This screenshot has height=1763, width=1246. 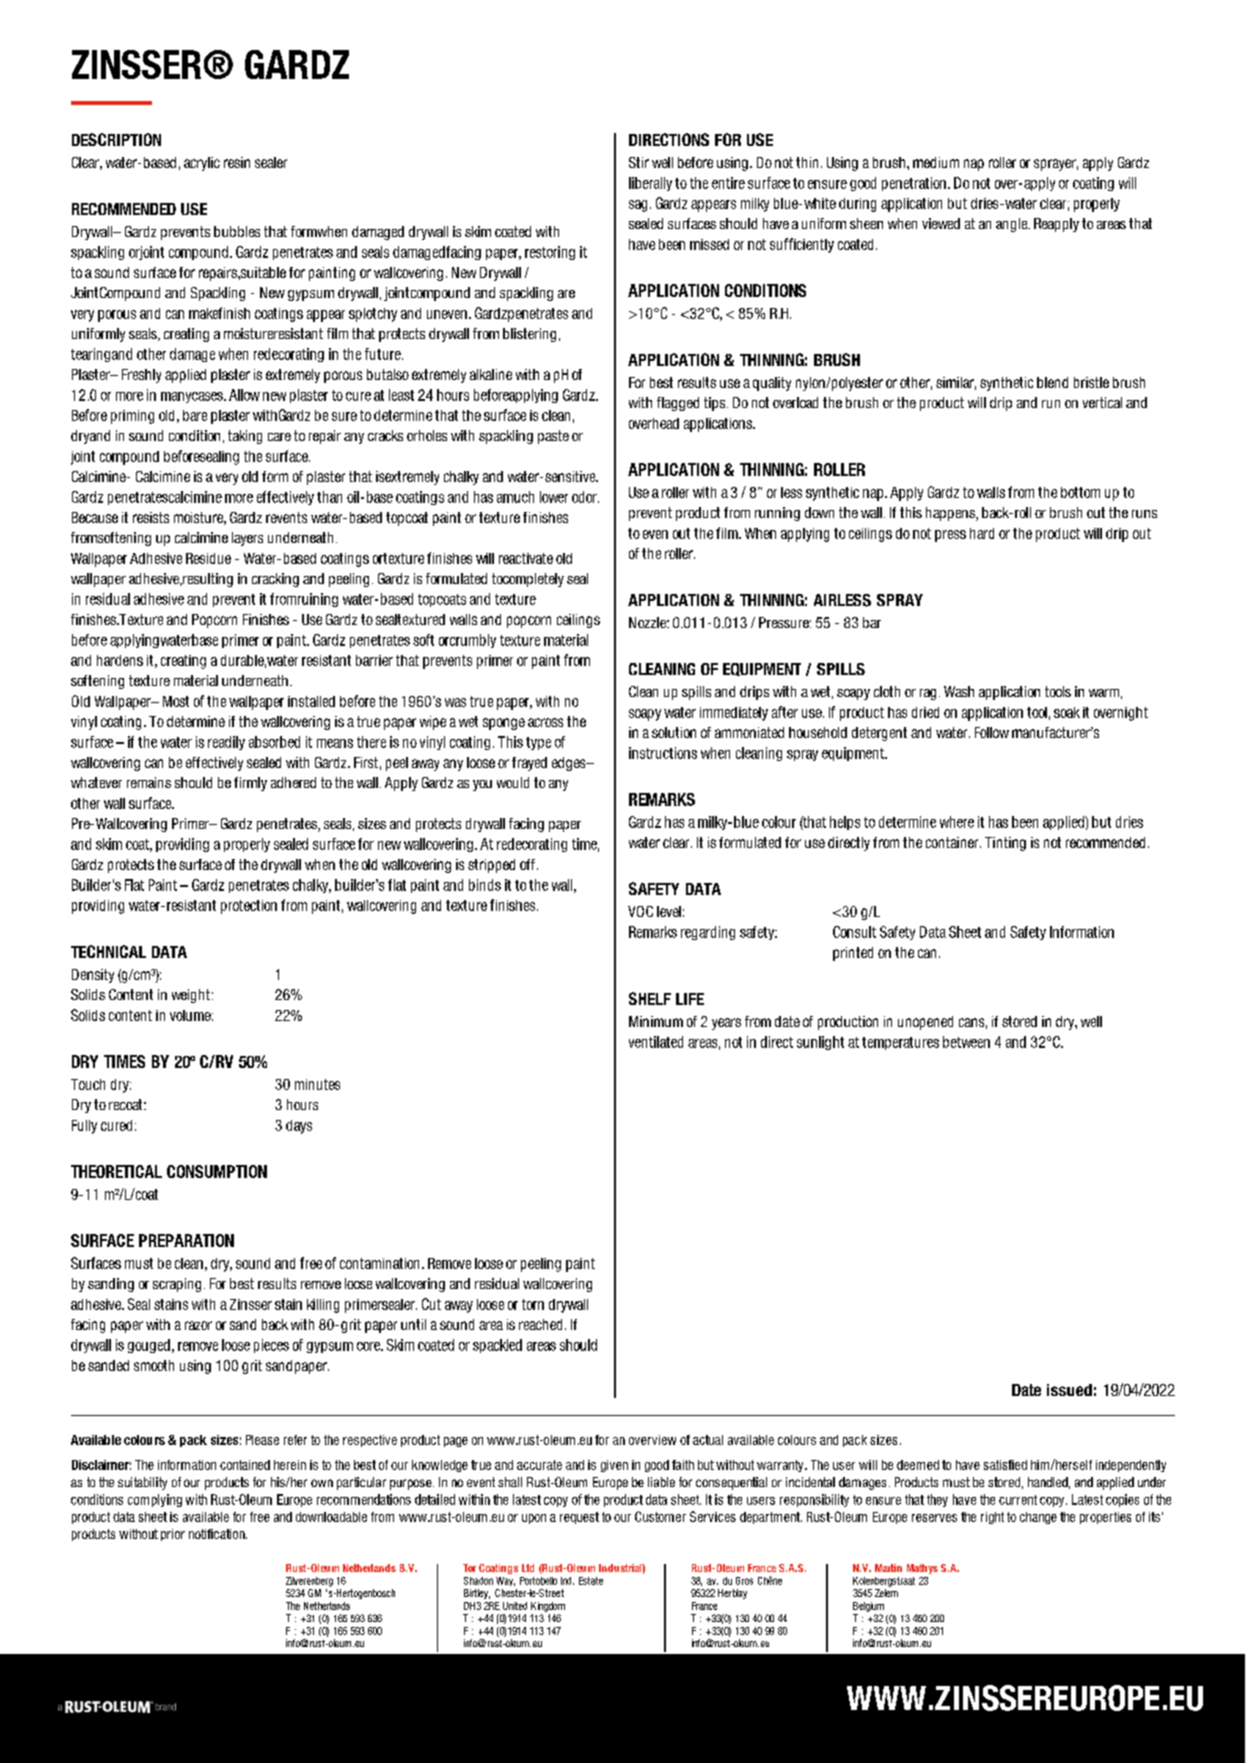 I want to click on between, so click(x=966, y=1042).
